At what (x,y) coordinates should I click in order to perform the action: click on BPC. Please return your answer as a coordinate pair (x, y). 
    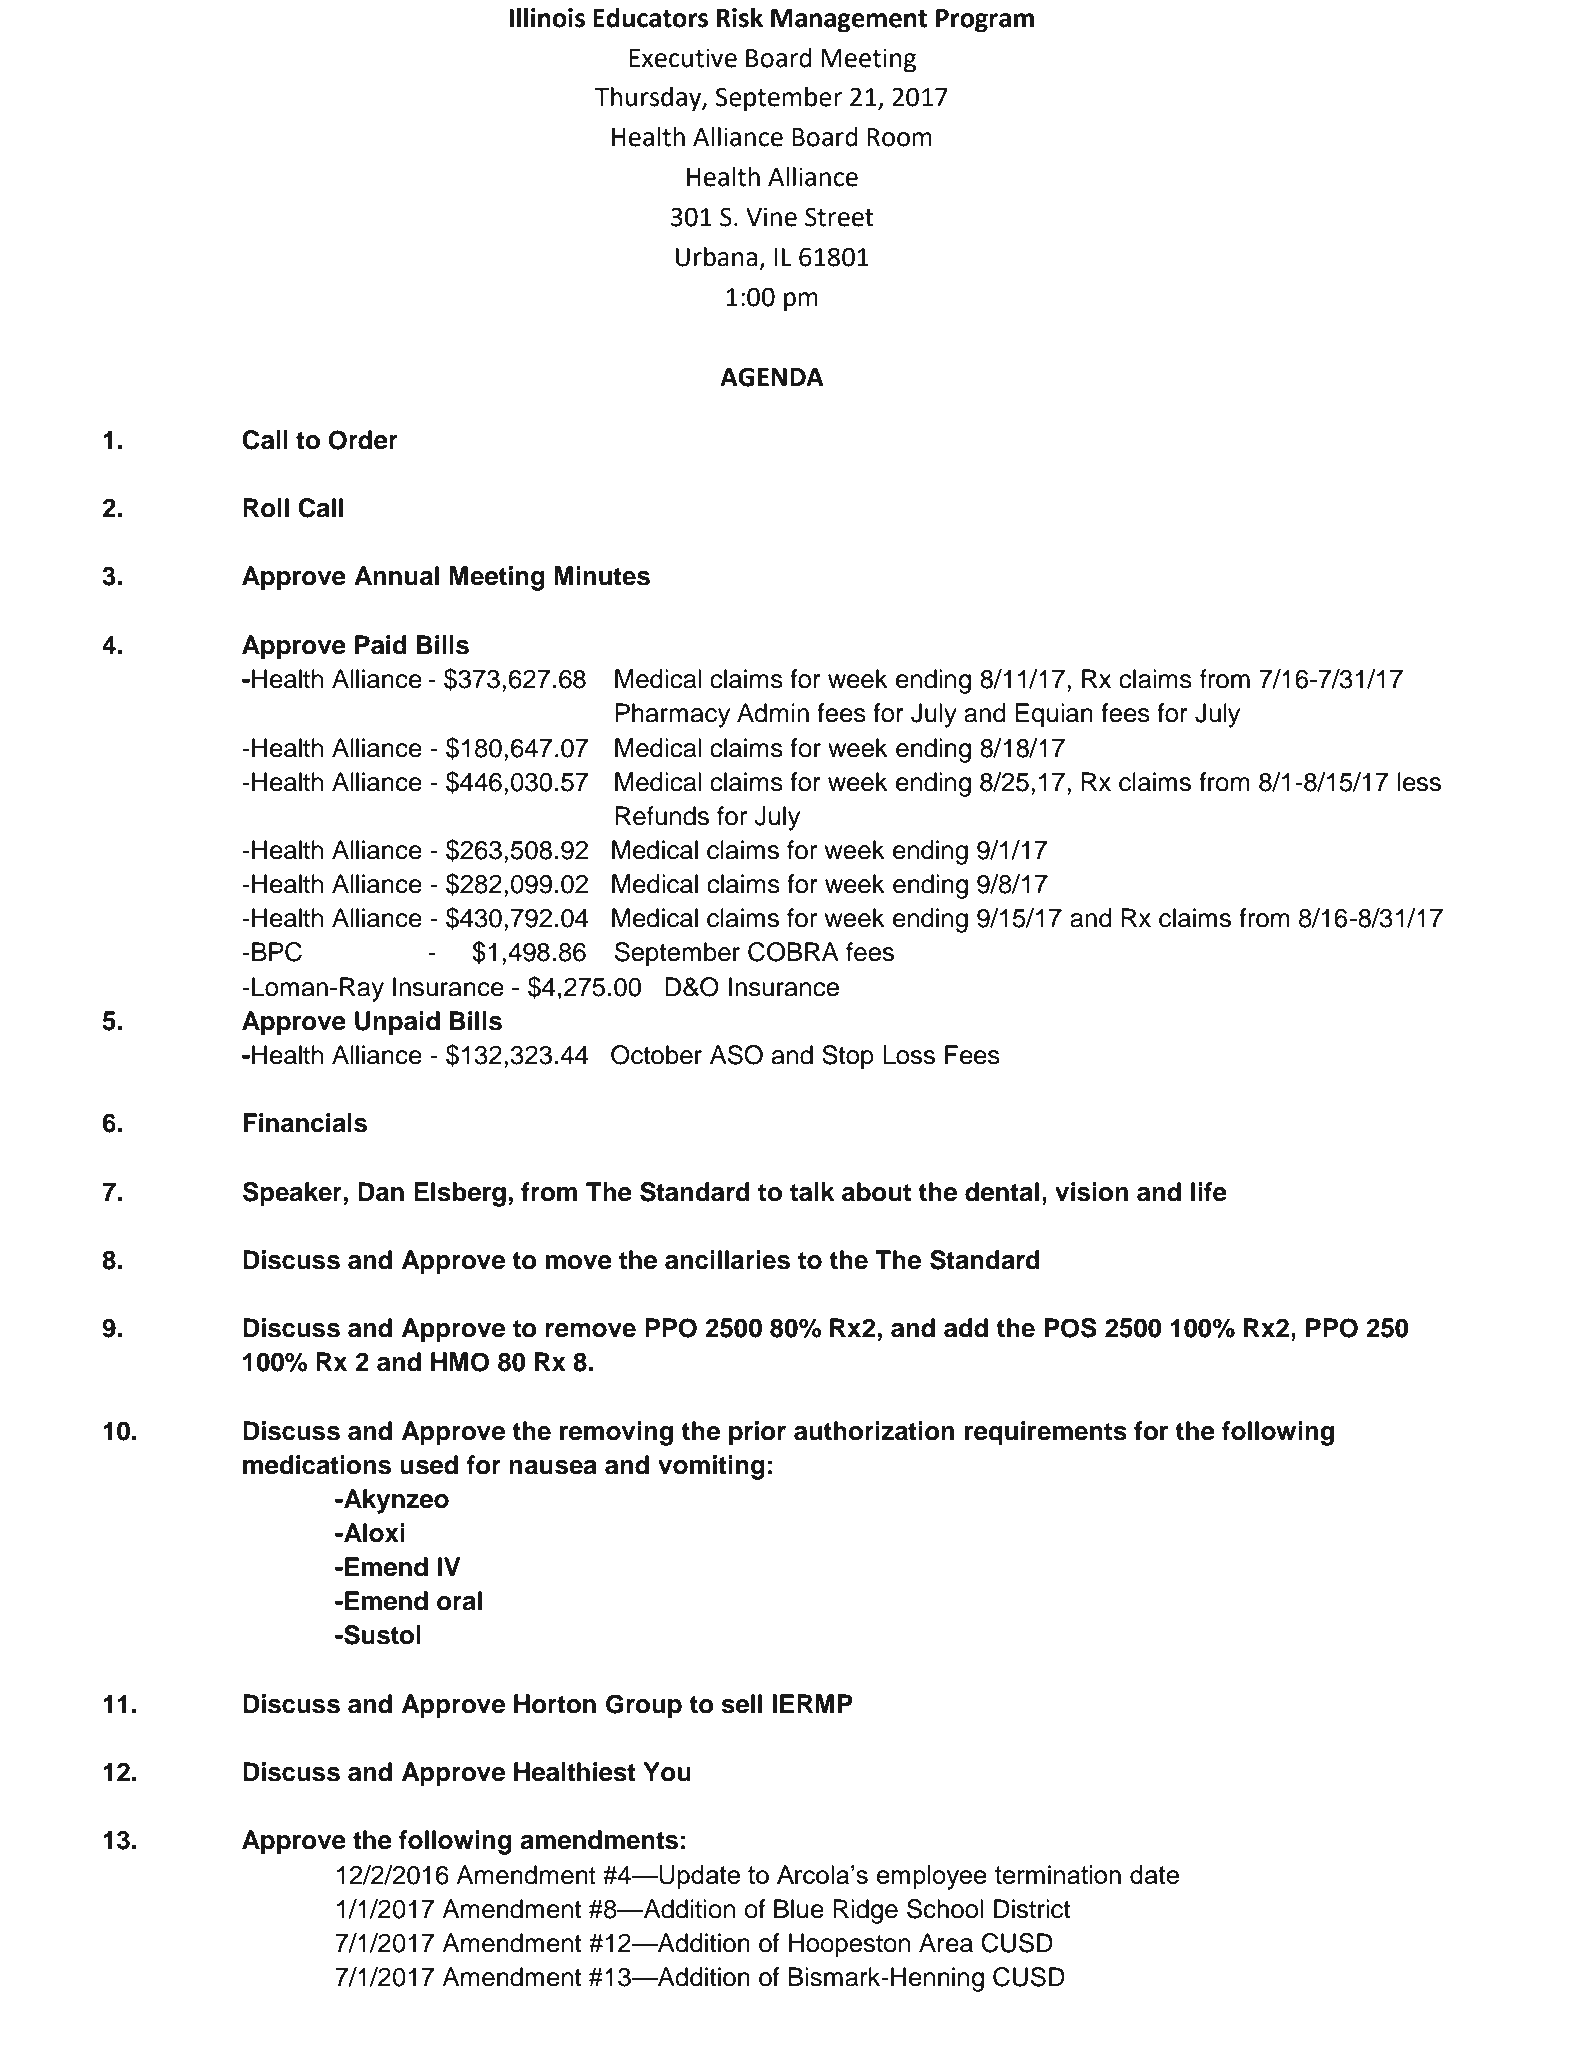
    Looking at the image, I should click on (277, 952).
